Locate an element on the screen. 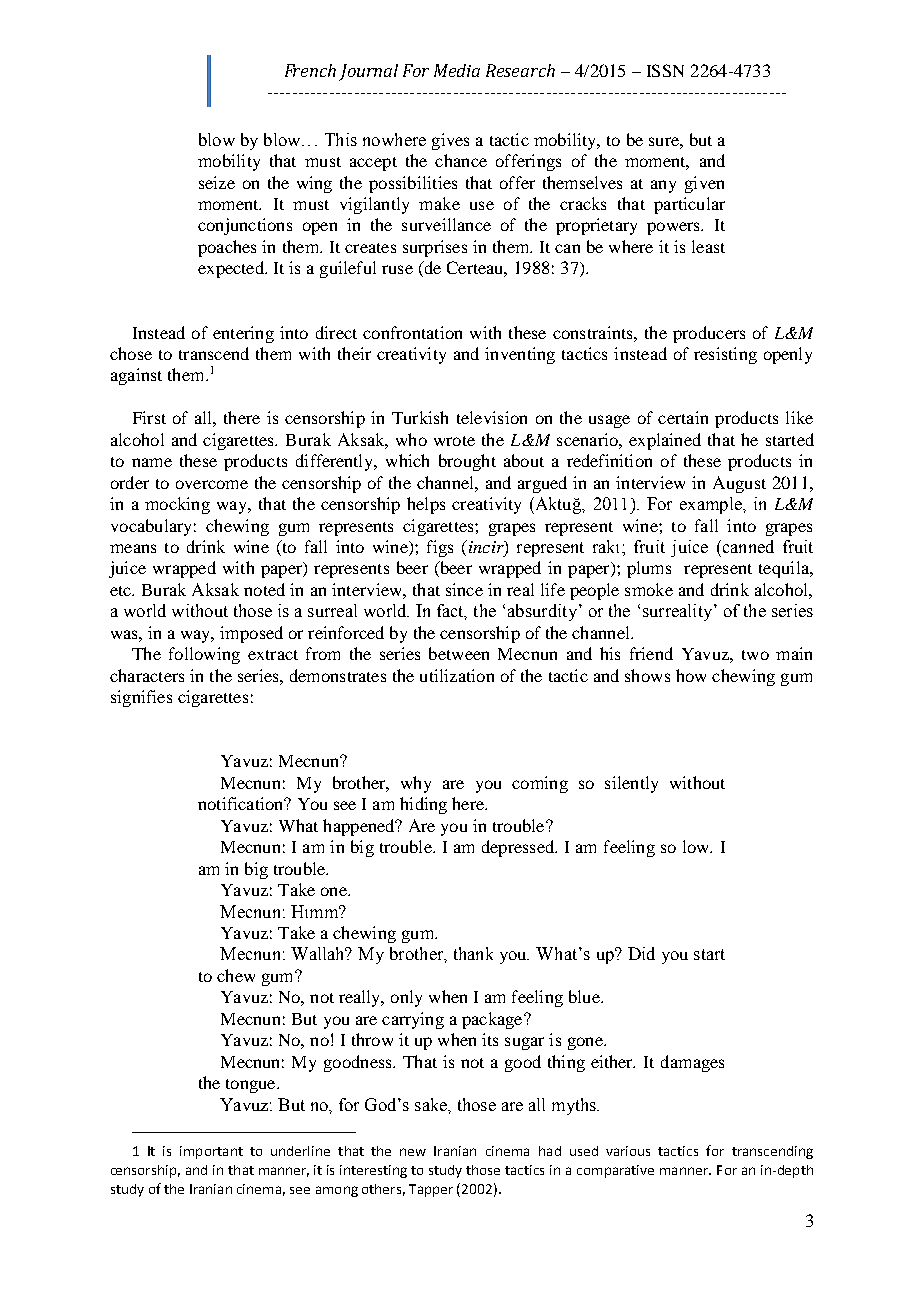  entering is located at coordinates (243, 334).
